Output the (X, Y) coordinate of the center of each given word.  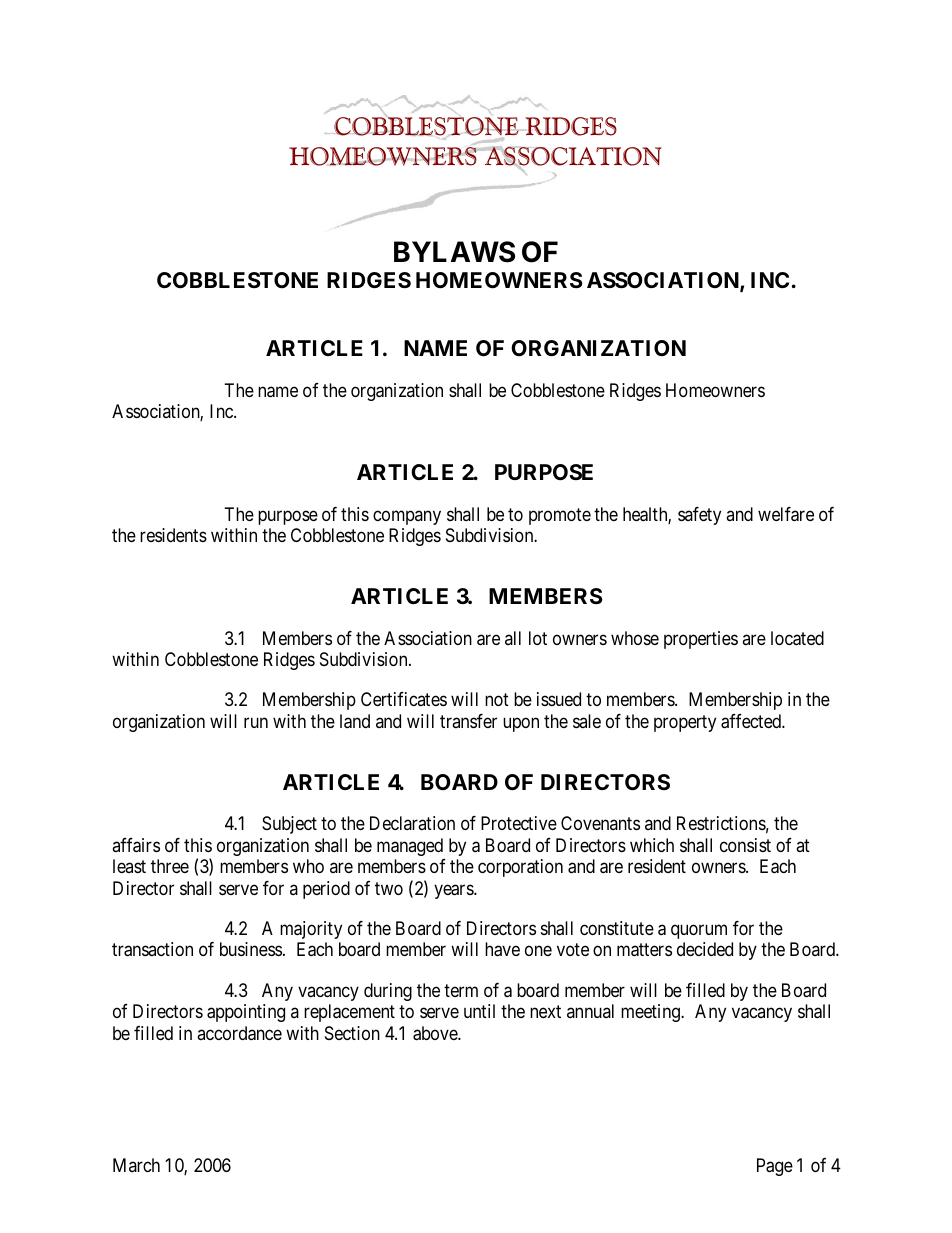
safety (699, 516)
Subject (289, 825)
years (454, 891)
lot (538, 638)
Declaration (412, 823)
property (685, 723)
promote (560, 516)
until (479, 1011)
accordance (239, 1033)
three (170, 866)
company (407, 517)
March (136, 1165)
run (256, 722)
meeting (651, 1013)
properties (701, 640)
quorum (699, 932)
